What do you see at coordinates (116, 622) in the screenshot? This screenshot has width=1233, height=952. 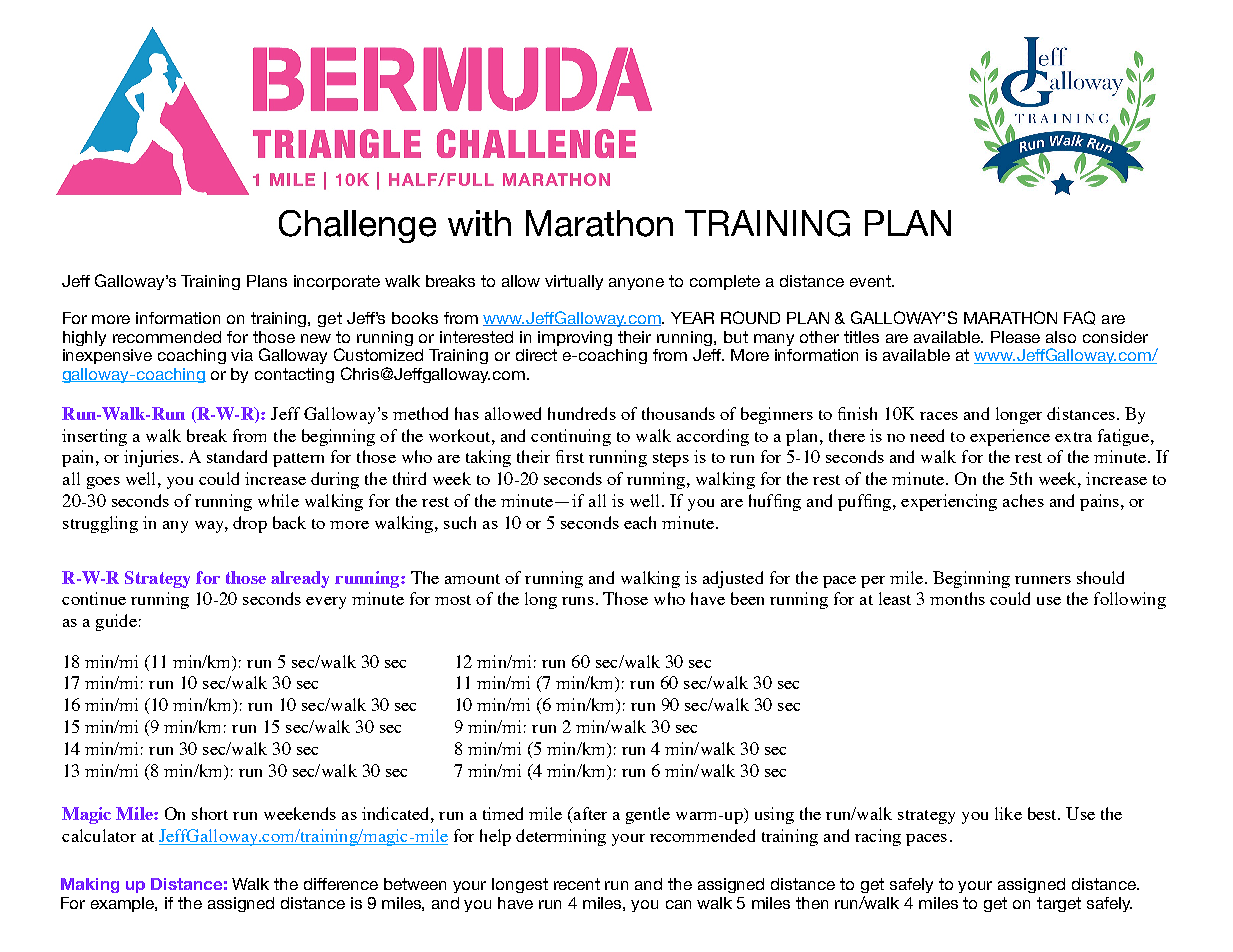 I see `guide` at bounding box center [116, 622].
